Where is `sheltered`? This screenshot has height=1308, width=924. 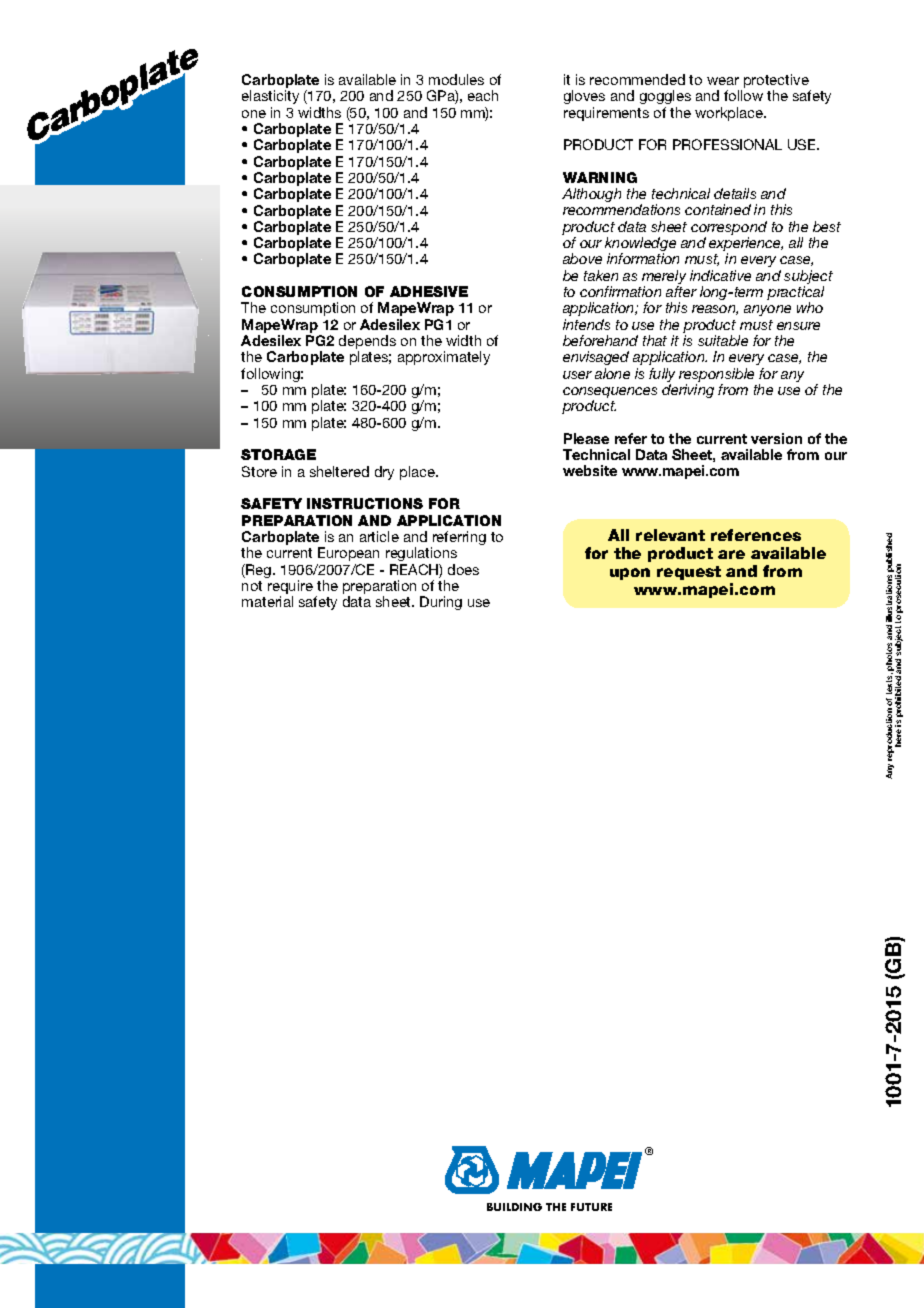 sheltered is located at coordinates (339, 471).
